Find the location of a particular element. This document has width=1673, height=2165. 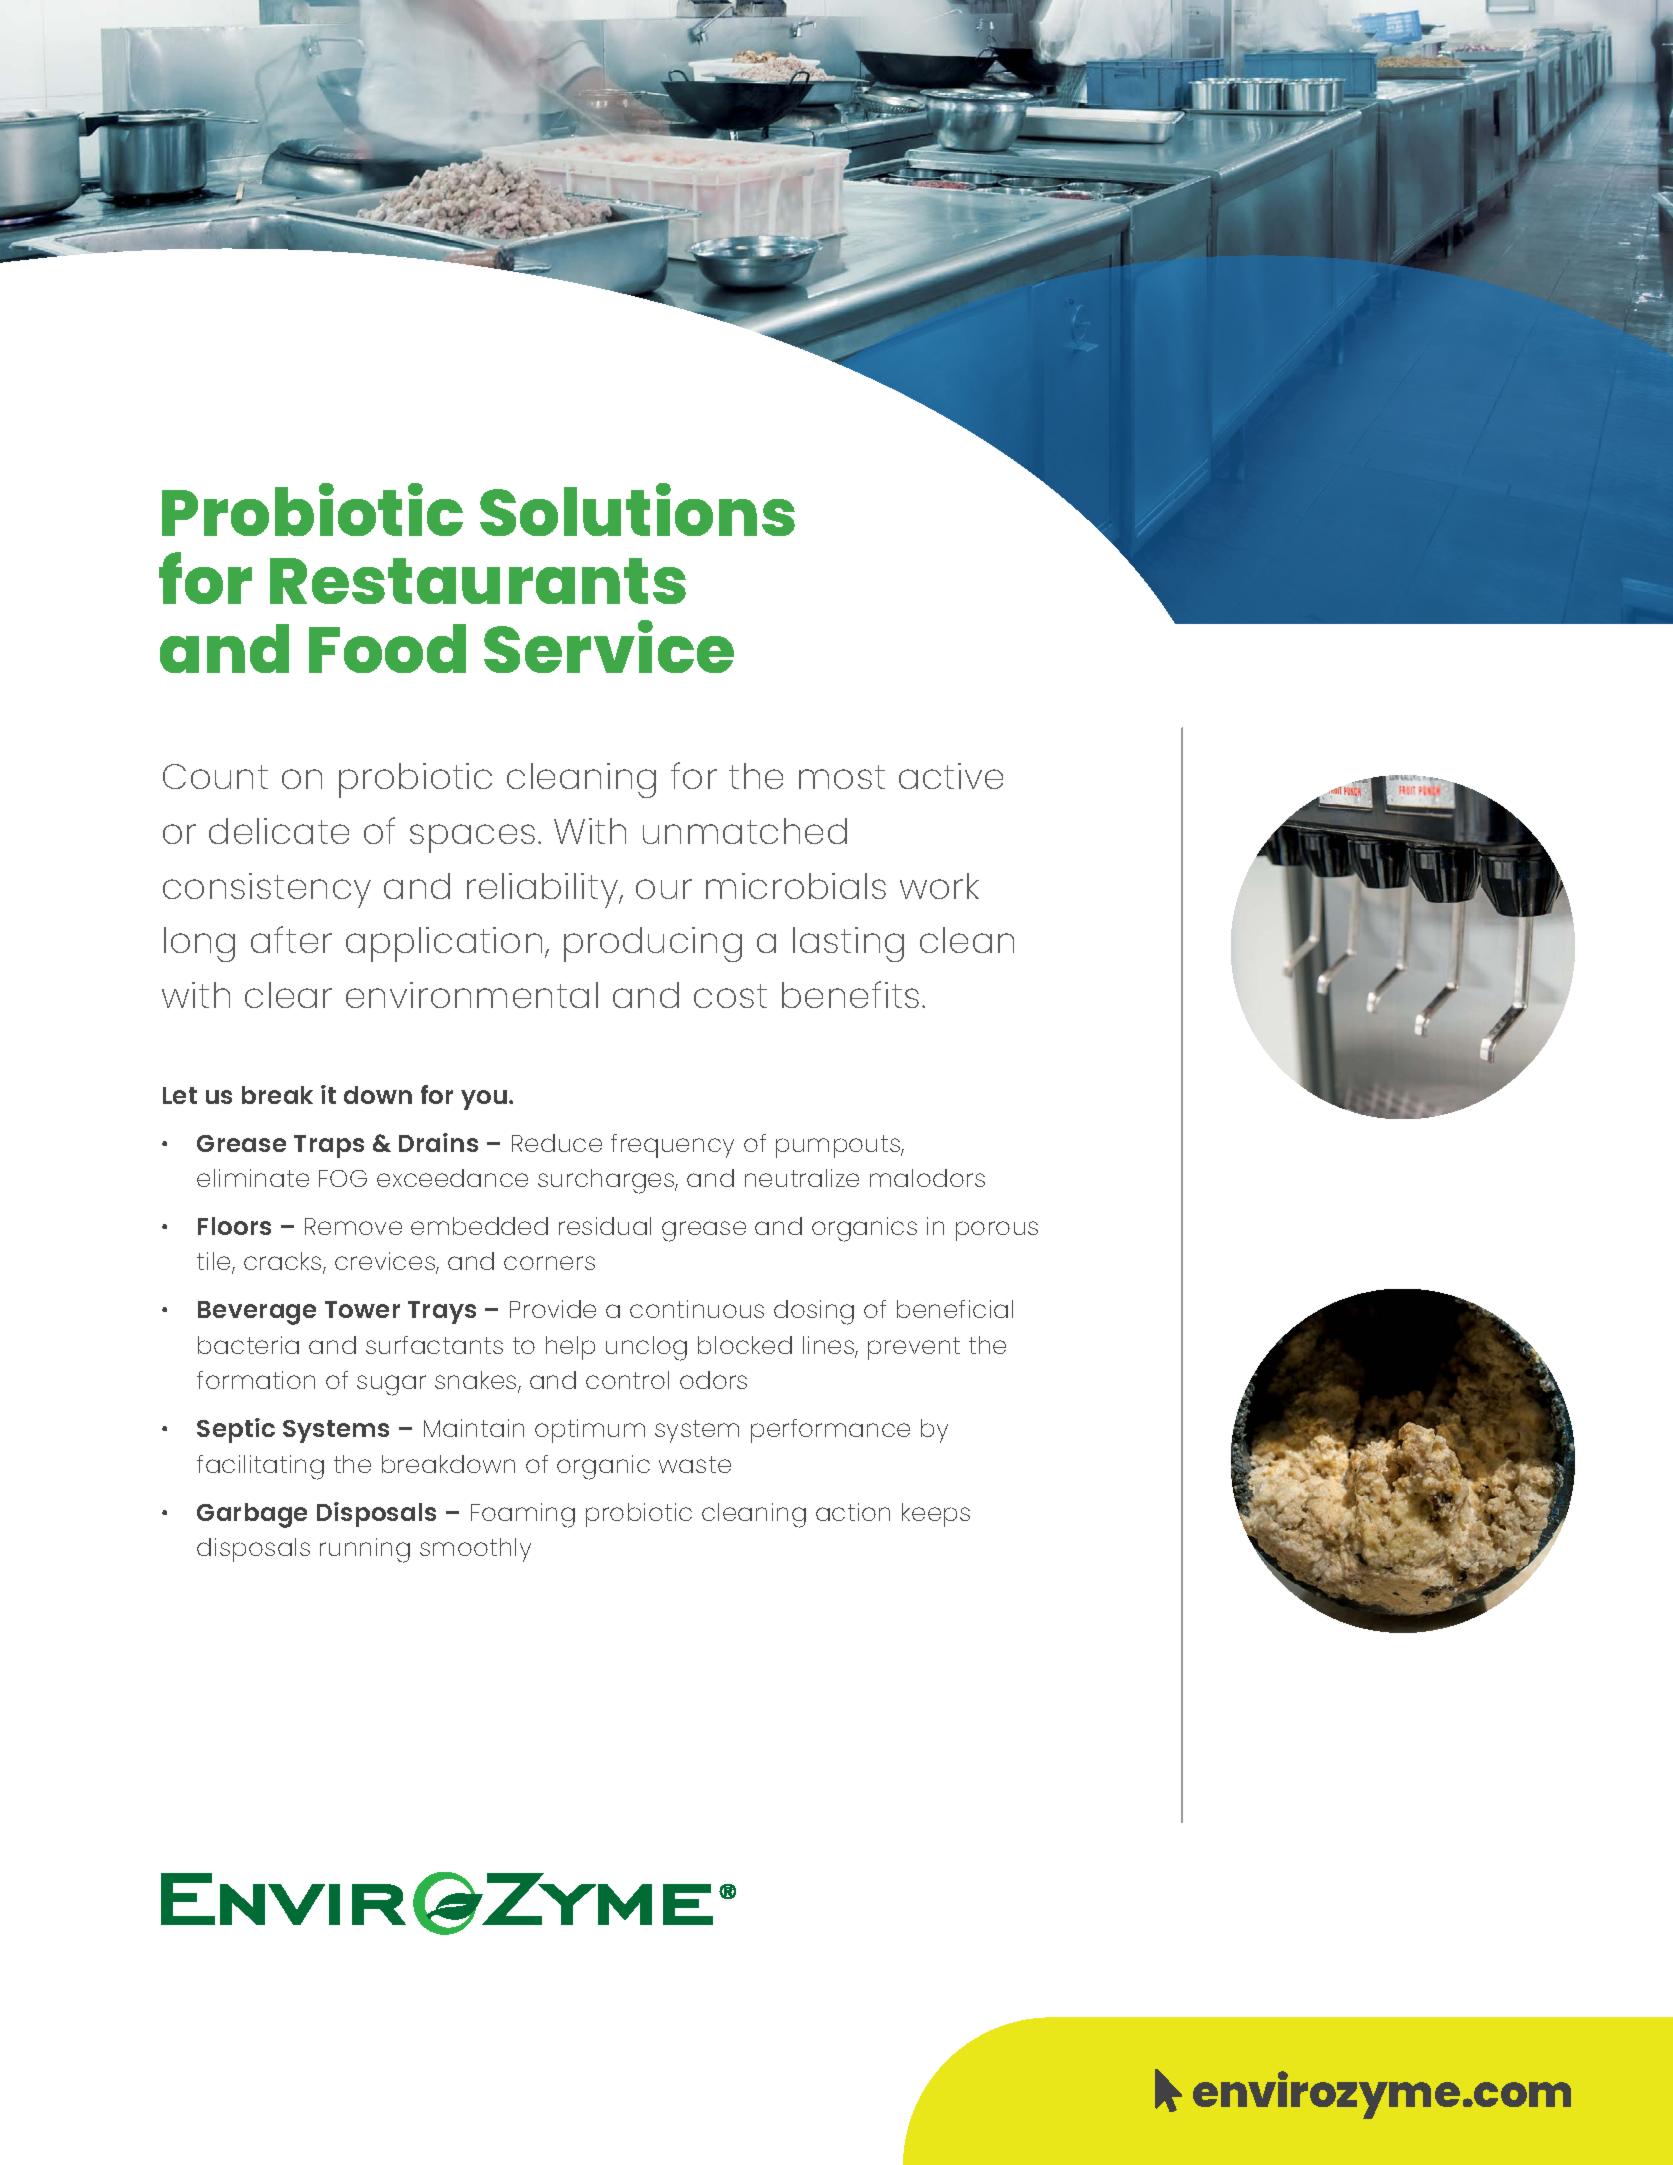

surcharges is located at coordinates (607, 1181).
